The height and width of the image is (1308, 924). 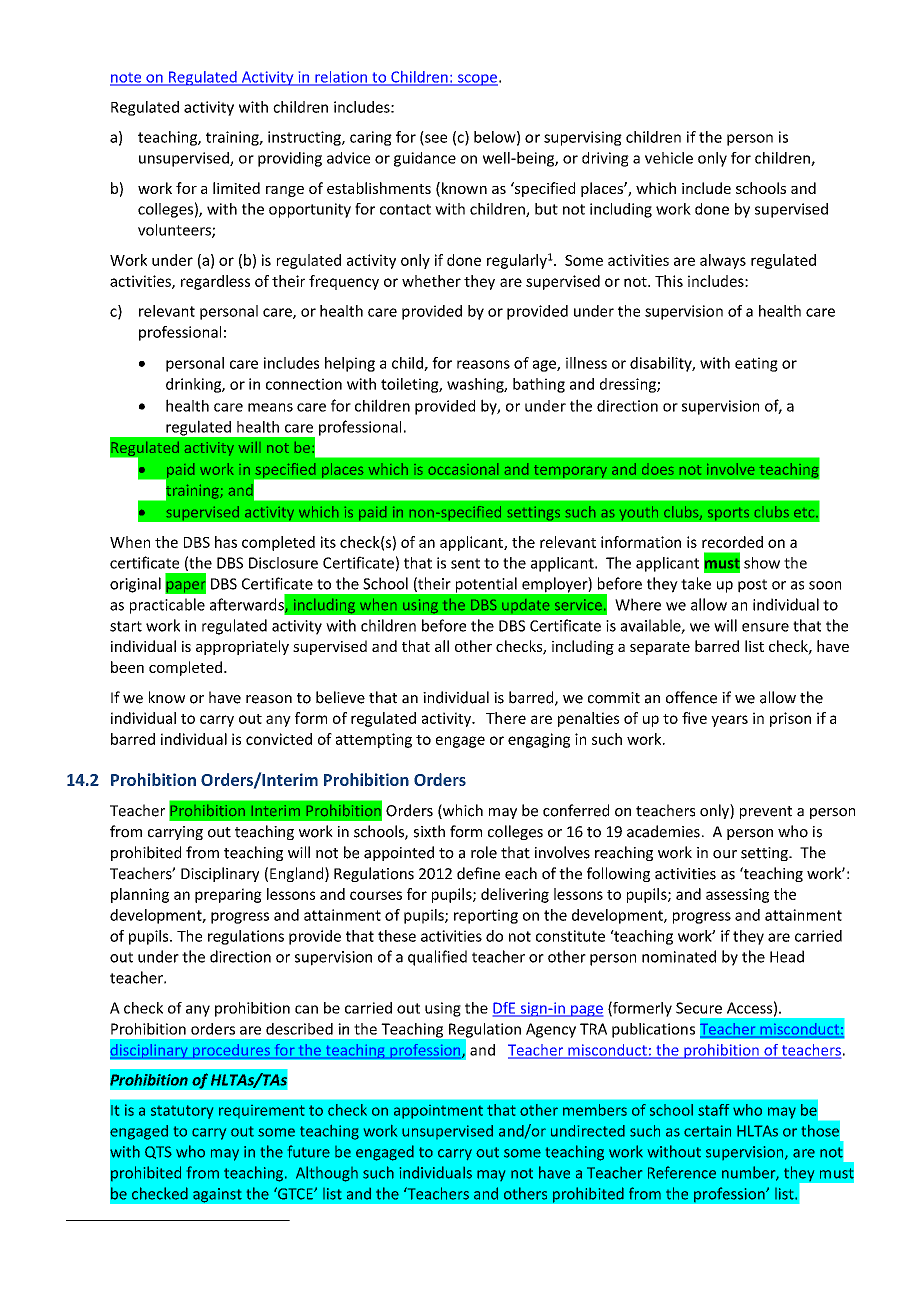 I want to click on note, so click(x=127, y=79).
